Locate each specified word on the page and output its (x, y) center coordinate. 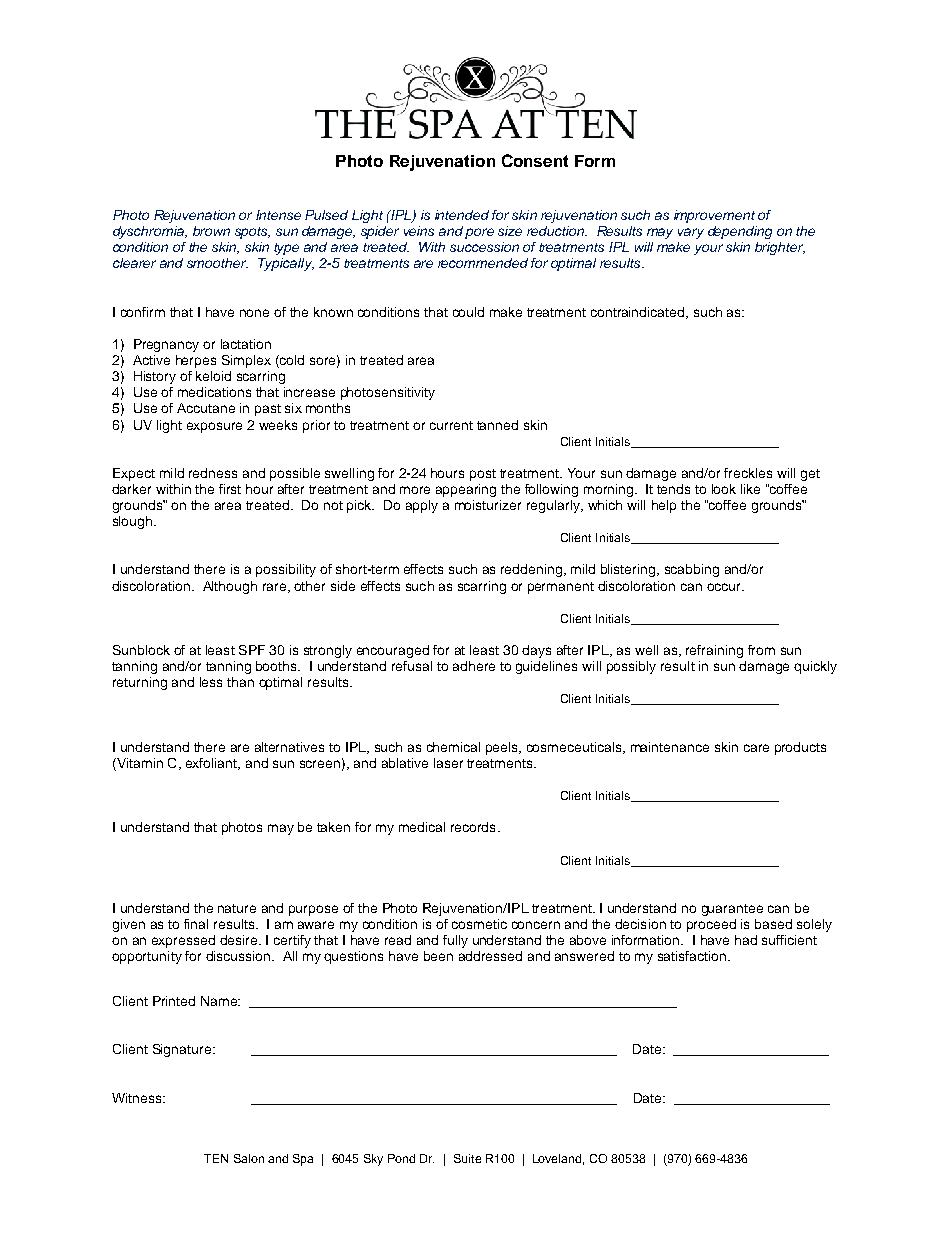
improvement (714, 216)
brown (211, 231)
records (473, 827)
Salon (249, 1158)
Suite (467, 1158)
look (724, 489)
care (756, 748)
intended (462, 215)
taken (333, 827)
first (230, 489)
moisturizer (488, 505)
